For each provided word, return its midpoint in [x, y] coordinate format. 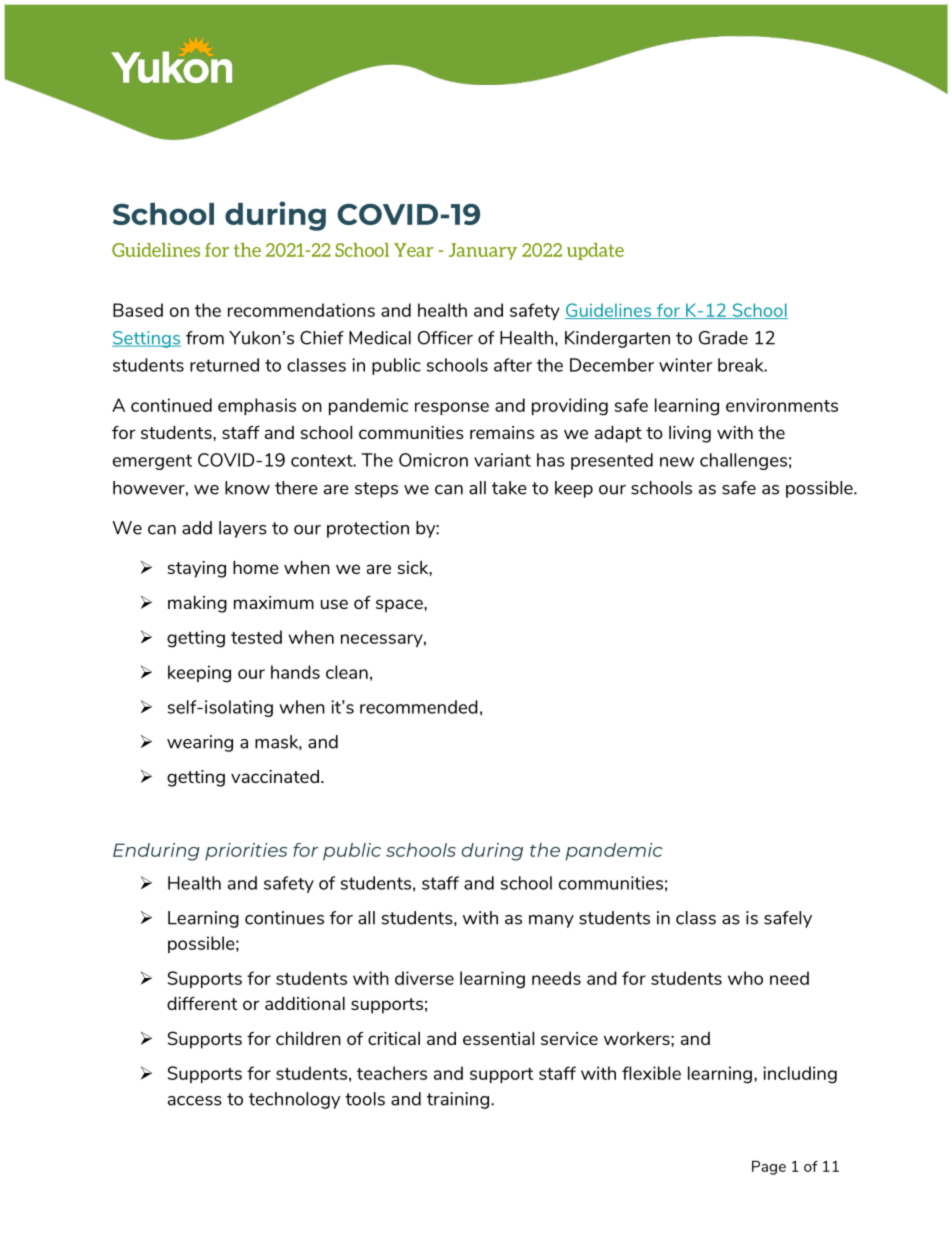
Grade [723, 338]
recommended [419, 707]
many [551, 921]
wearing [200, 743]
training [458, 1100]
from [205, 338]
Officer [445, 338]
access [195, 1101]
